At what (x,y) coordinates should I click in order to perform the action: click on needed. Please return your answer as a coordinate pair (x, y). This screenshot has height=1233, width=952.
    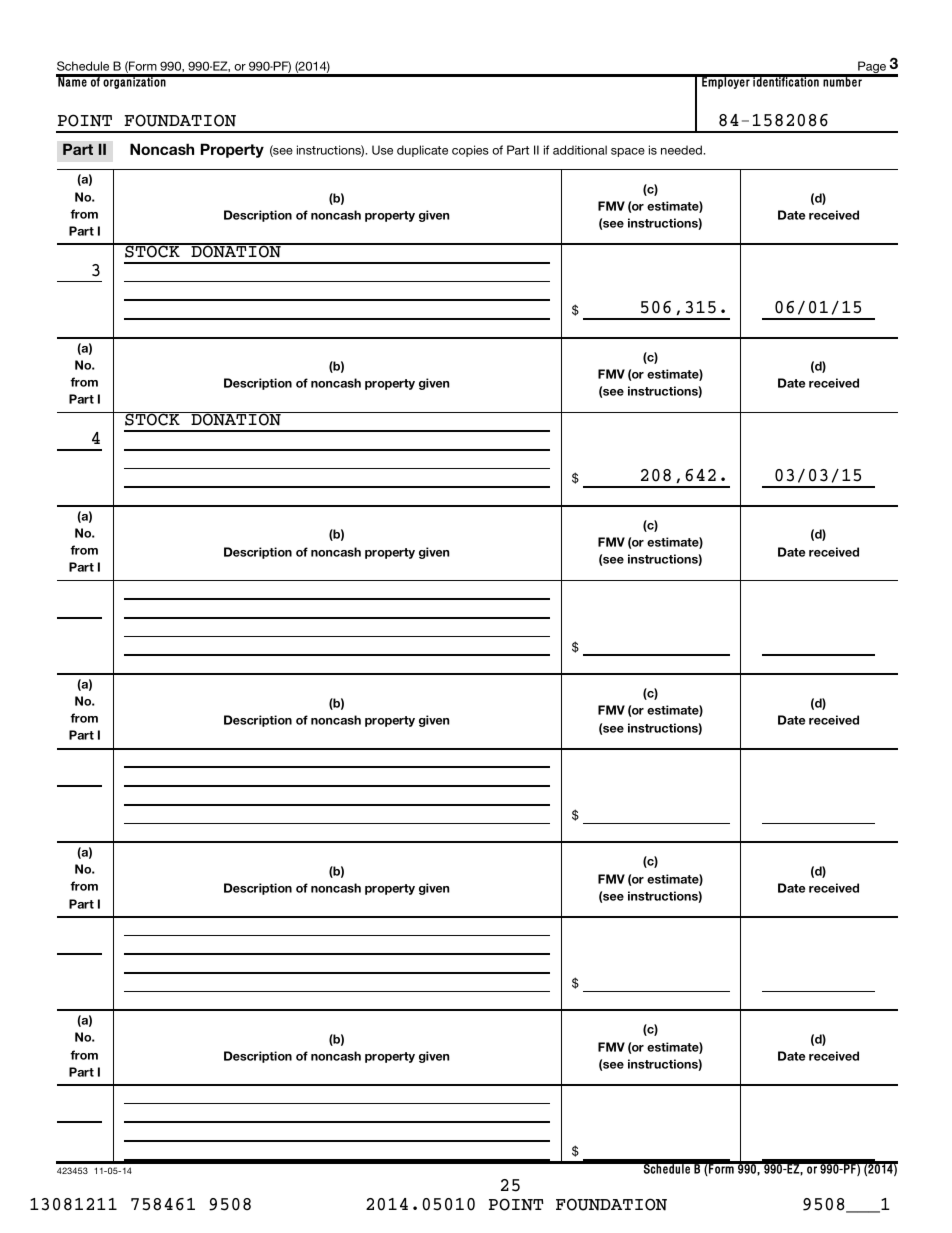
    Looking at the image, I should click on (682, 150).
